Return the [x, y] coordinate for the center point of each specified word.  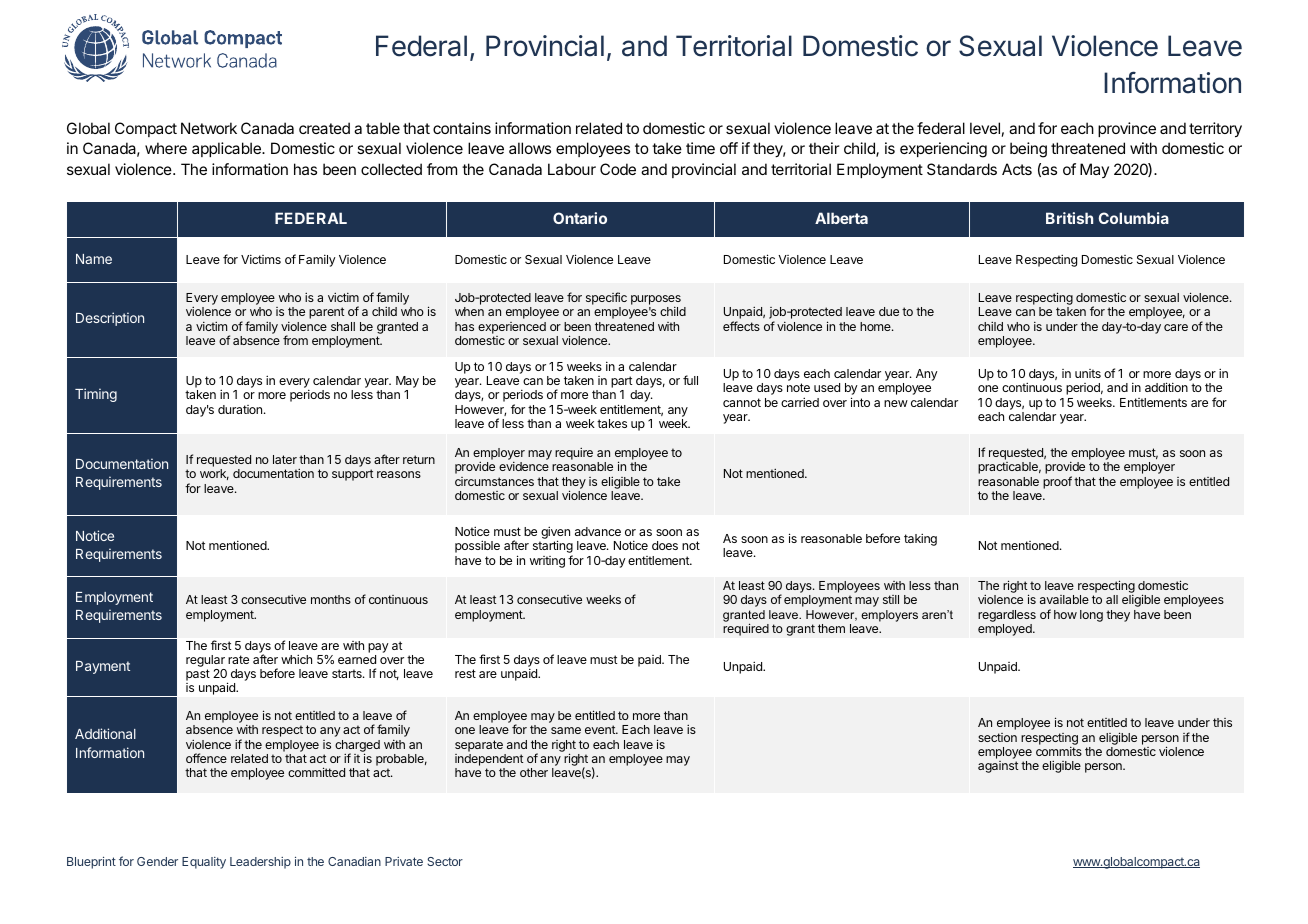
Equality [204, 863]
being [1028, 150]
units [1088, 373]
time [700, 148]
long [1091, 616]
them [831, 628]
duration [240, 409]
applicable [227, 149]
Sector [445, 861]
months [331, 599]
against [998, 767]
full [690, 380]
